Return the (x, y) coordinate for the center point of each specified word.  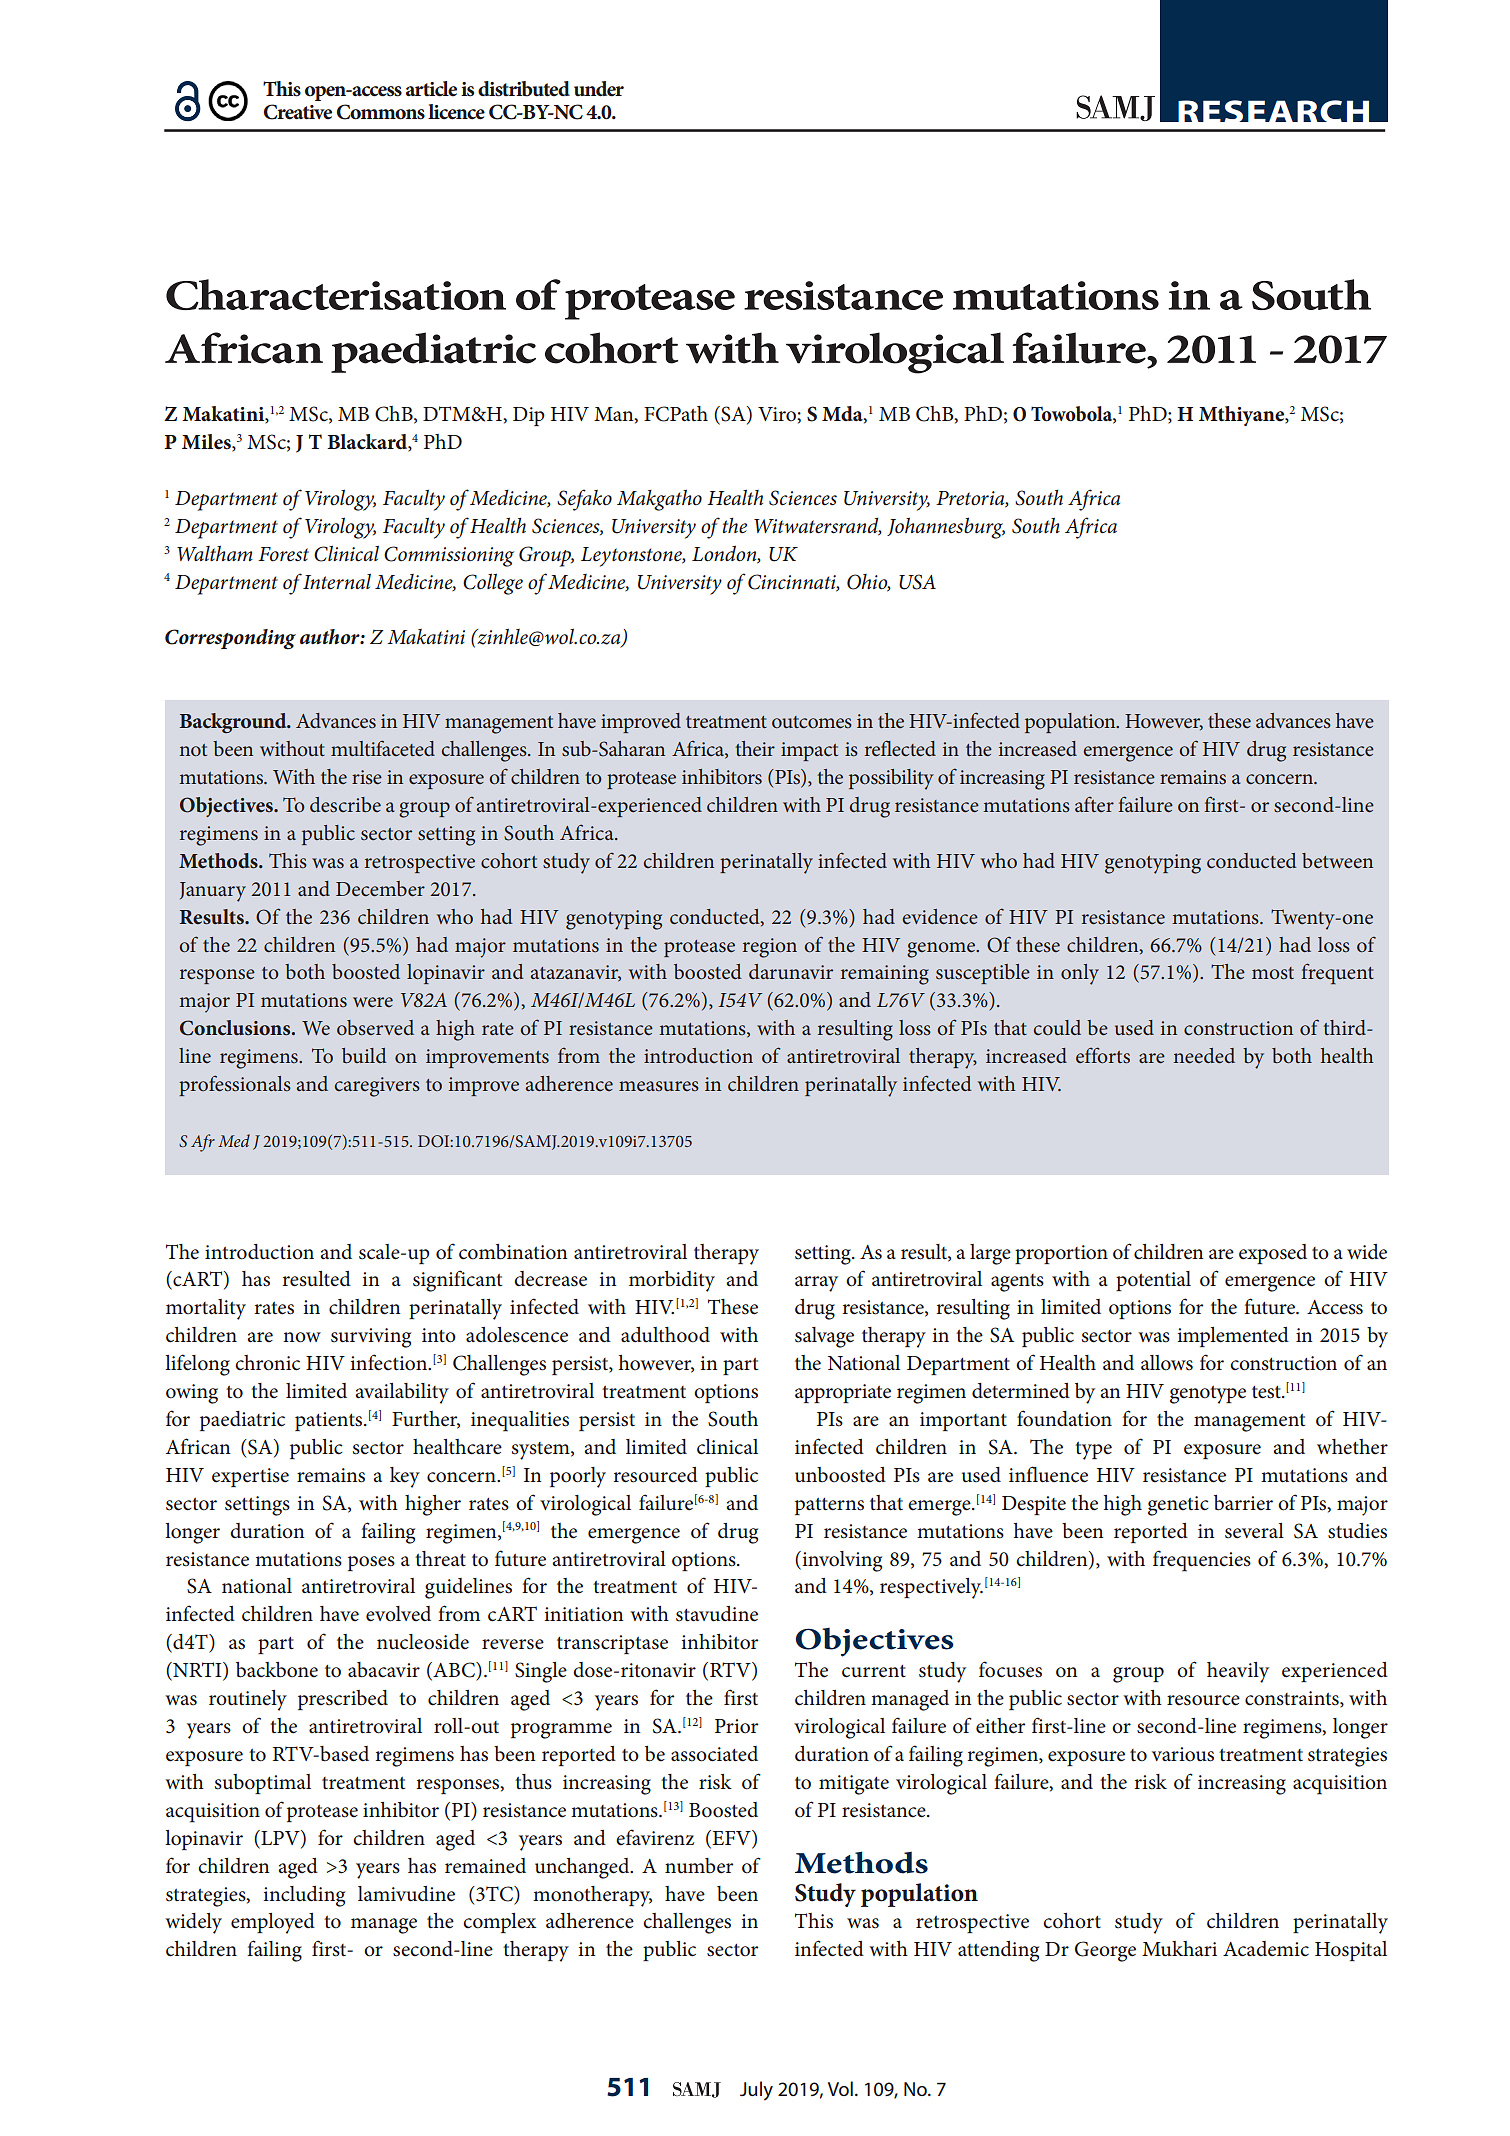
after (1094, 804)
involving (841, 1561)
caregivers (377, 1087)
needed (1204, 1056)
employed (273, 1923)
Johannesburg (946, 528)
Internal (337, 581)
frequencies (1202, 1561)
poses (371, 1563)
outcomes (812, 722)
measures (659, 1086)
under (599, 89)
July (756, 2091)
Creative (298, 112)
